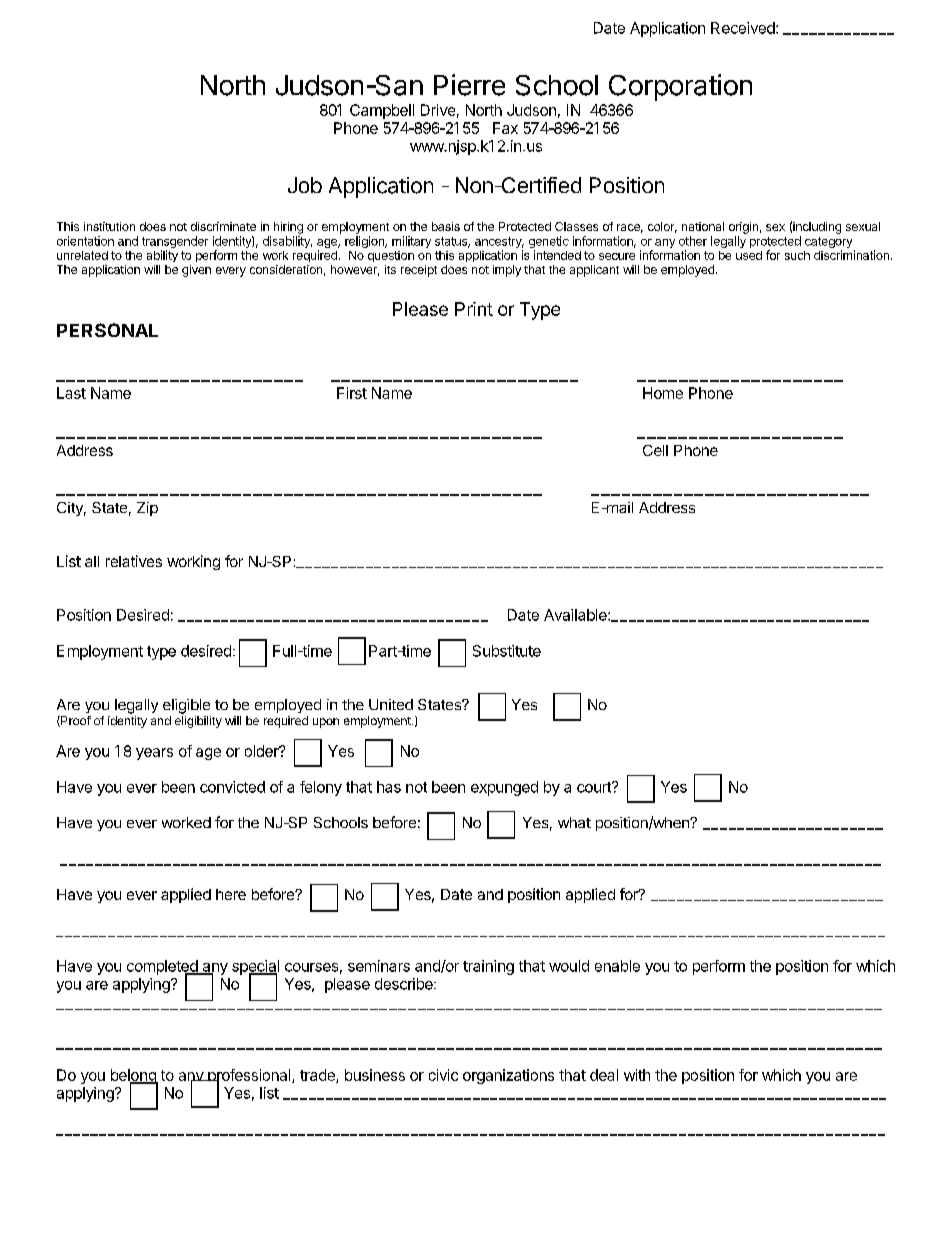 The height and width of the screenshot is (1233, 952). What do you see at coordinates (469, 85) in the screenshot?
I see `Pierre` at bounding box center [469, 85].
